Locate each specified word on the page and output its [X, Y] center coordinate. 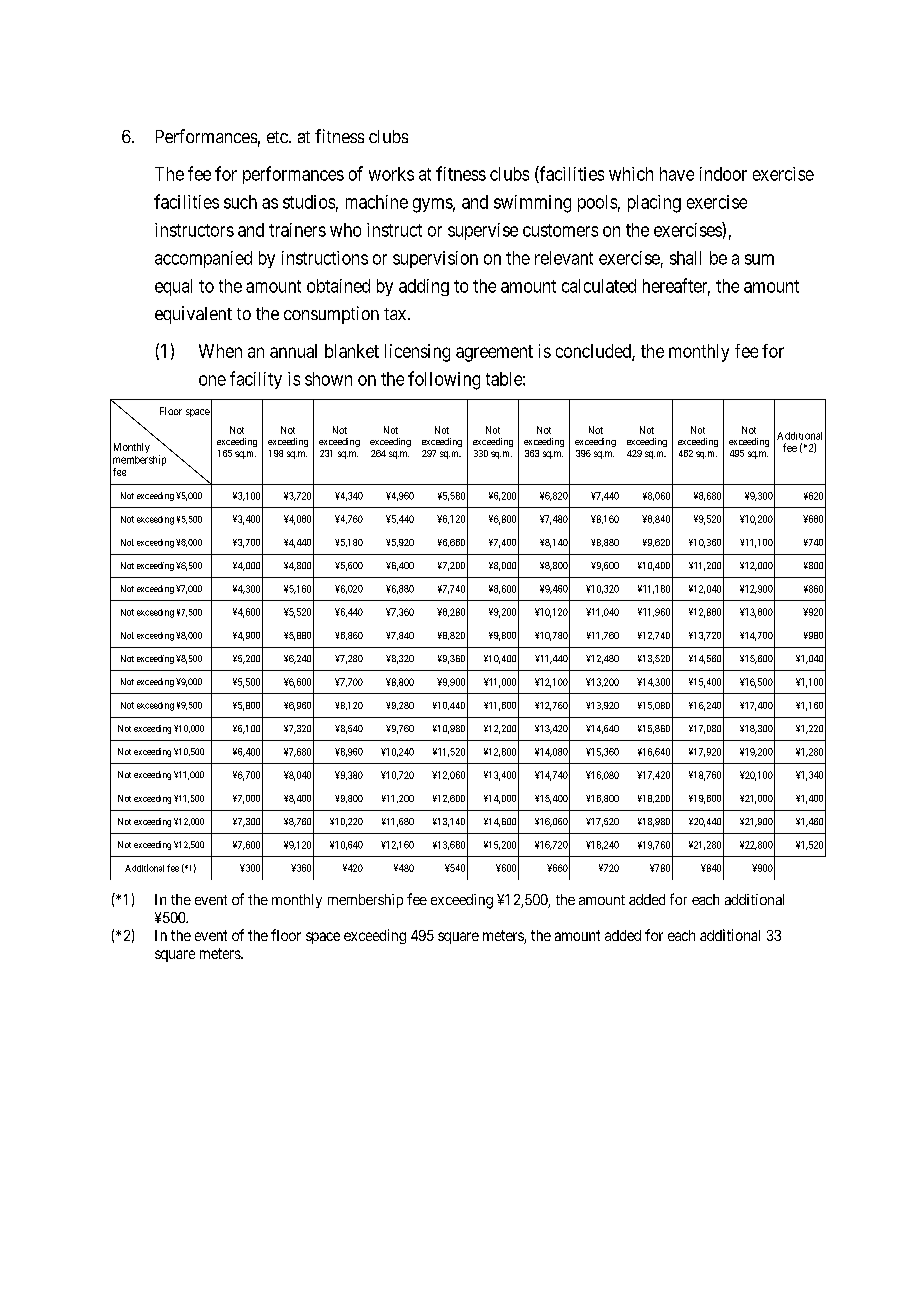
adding [424, 287]
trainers [297, 230]
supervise [483, 231]
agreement [494, 353]
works [391, 174]
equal [173, 287]
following [444, 380]
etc [278, 137]
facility [256, 380]
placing [654, 204]
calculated [599, 286]
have [677, 174]
